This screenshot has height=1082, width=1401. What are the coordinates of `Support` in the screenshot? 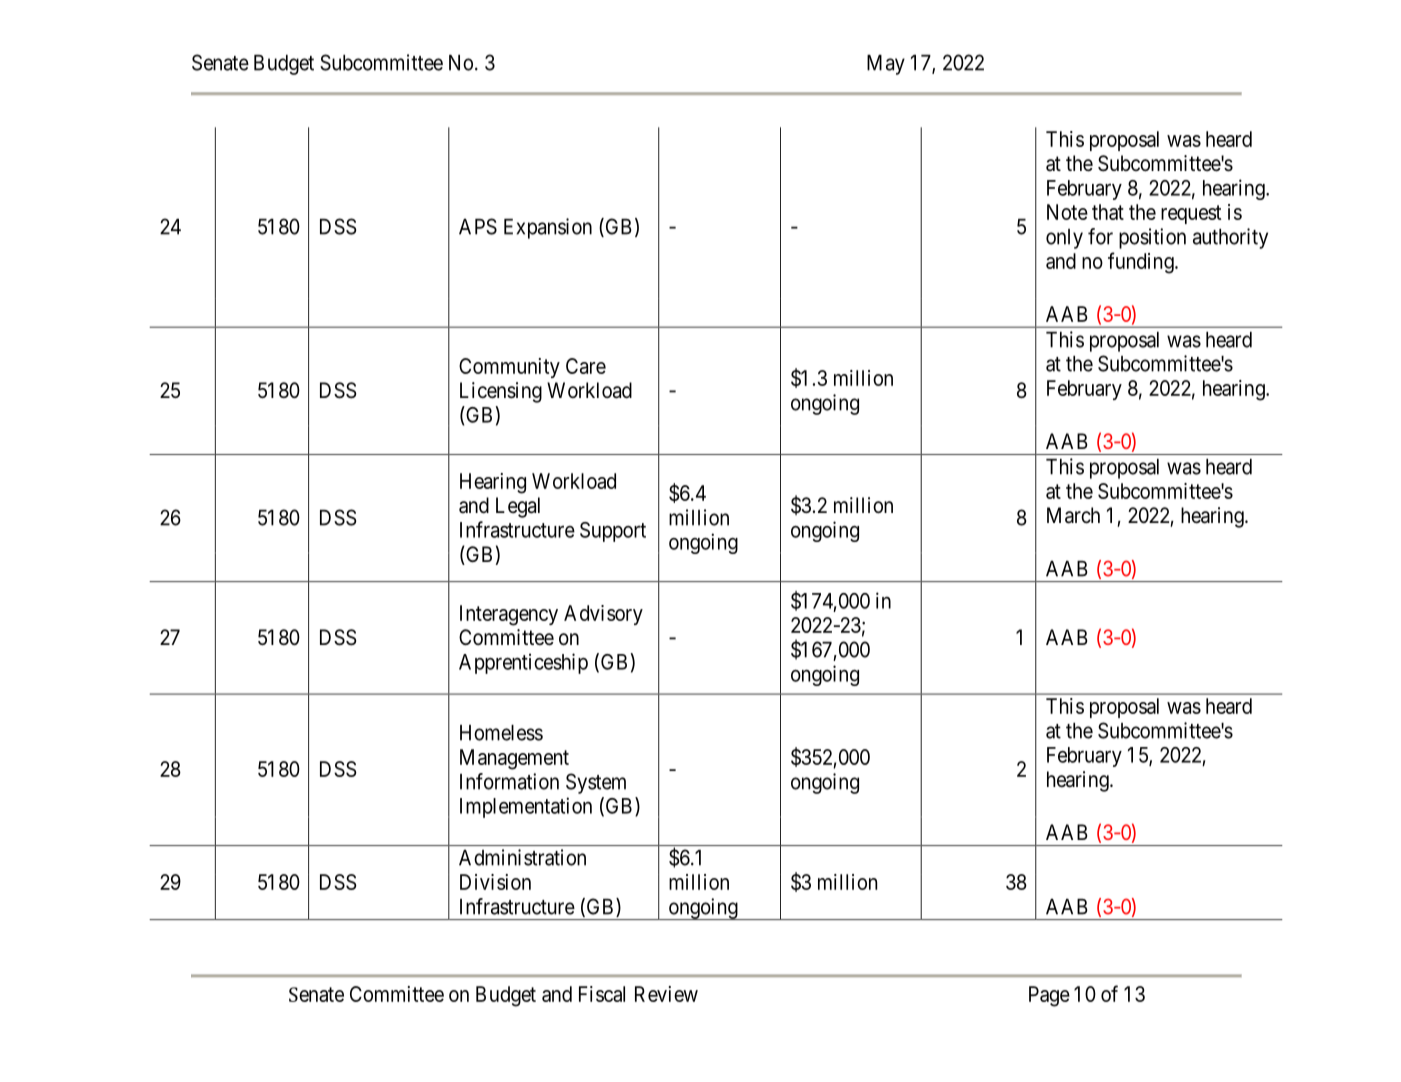 It's located at (613, 532).
